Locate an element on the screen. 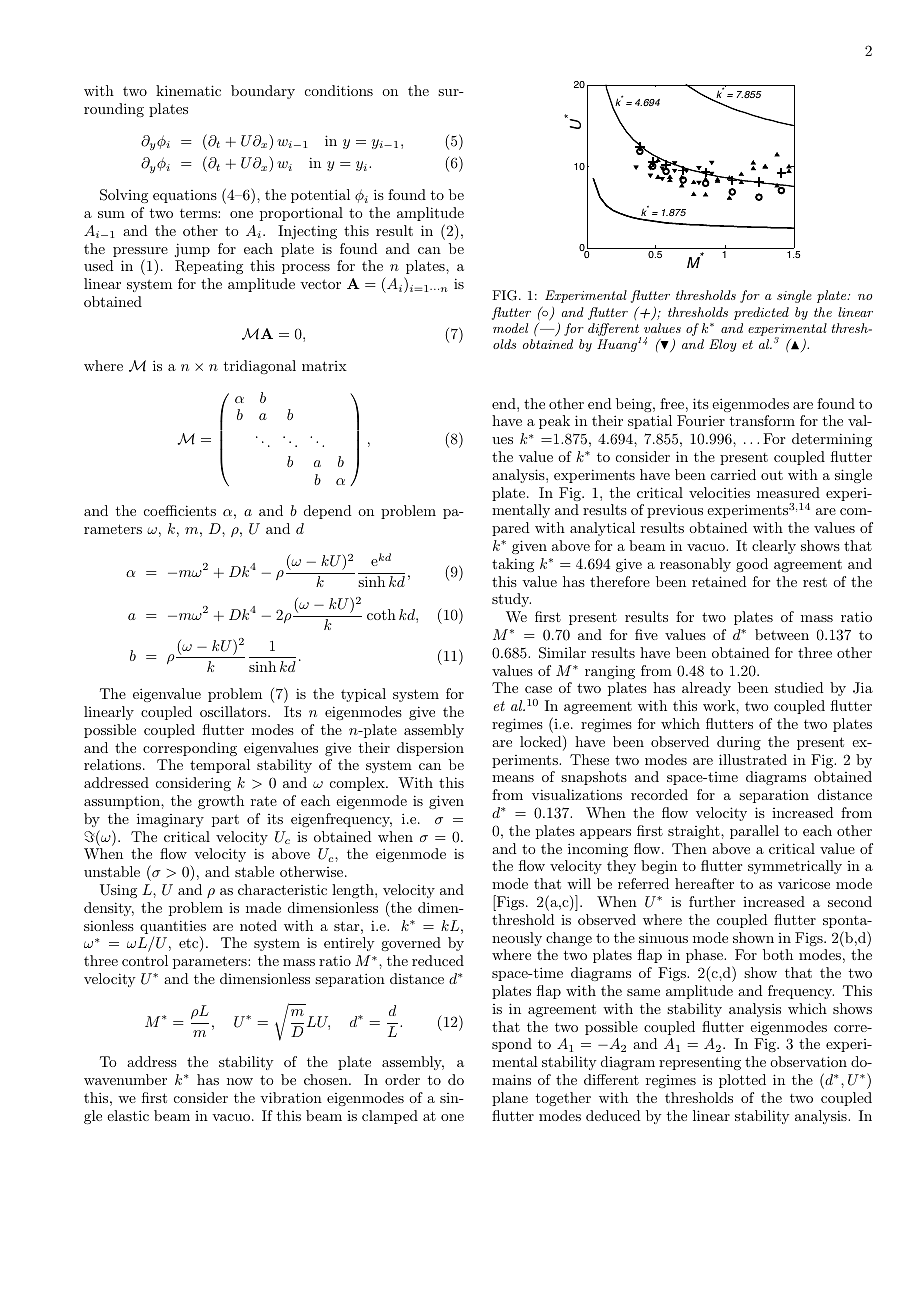 This screenshot has width=924, height=1308. coefficients is located at coordinates (180, 510).
